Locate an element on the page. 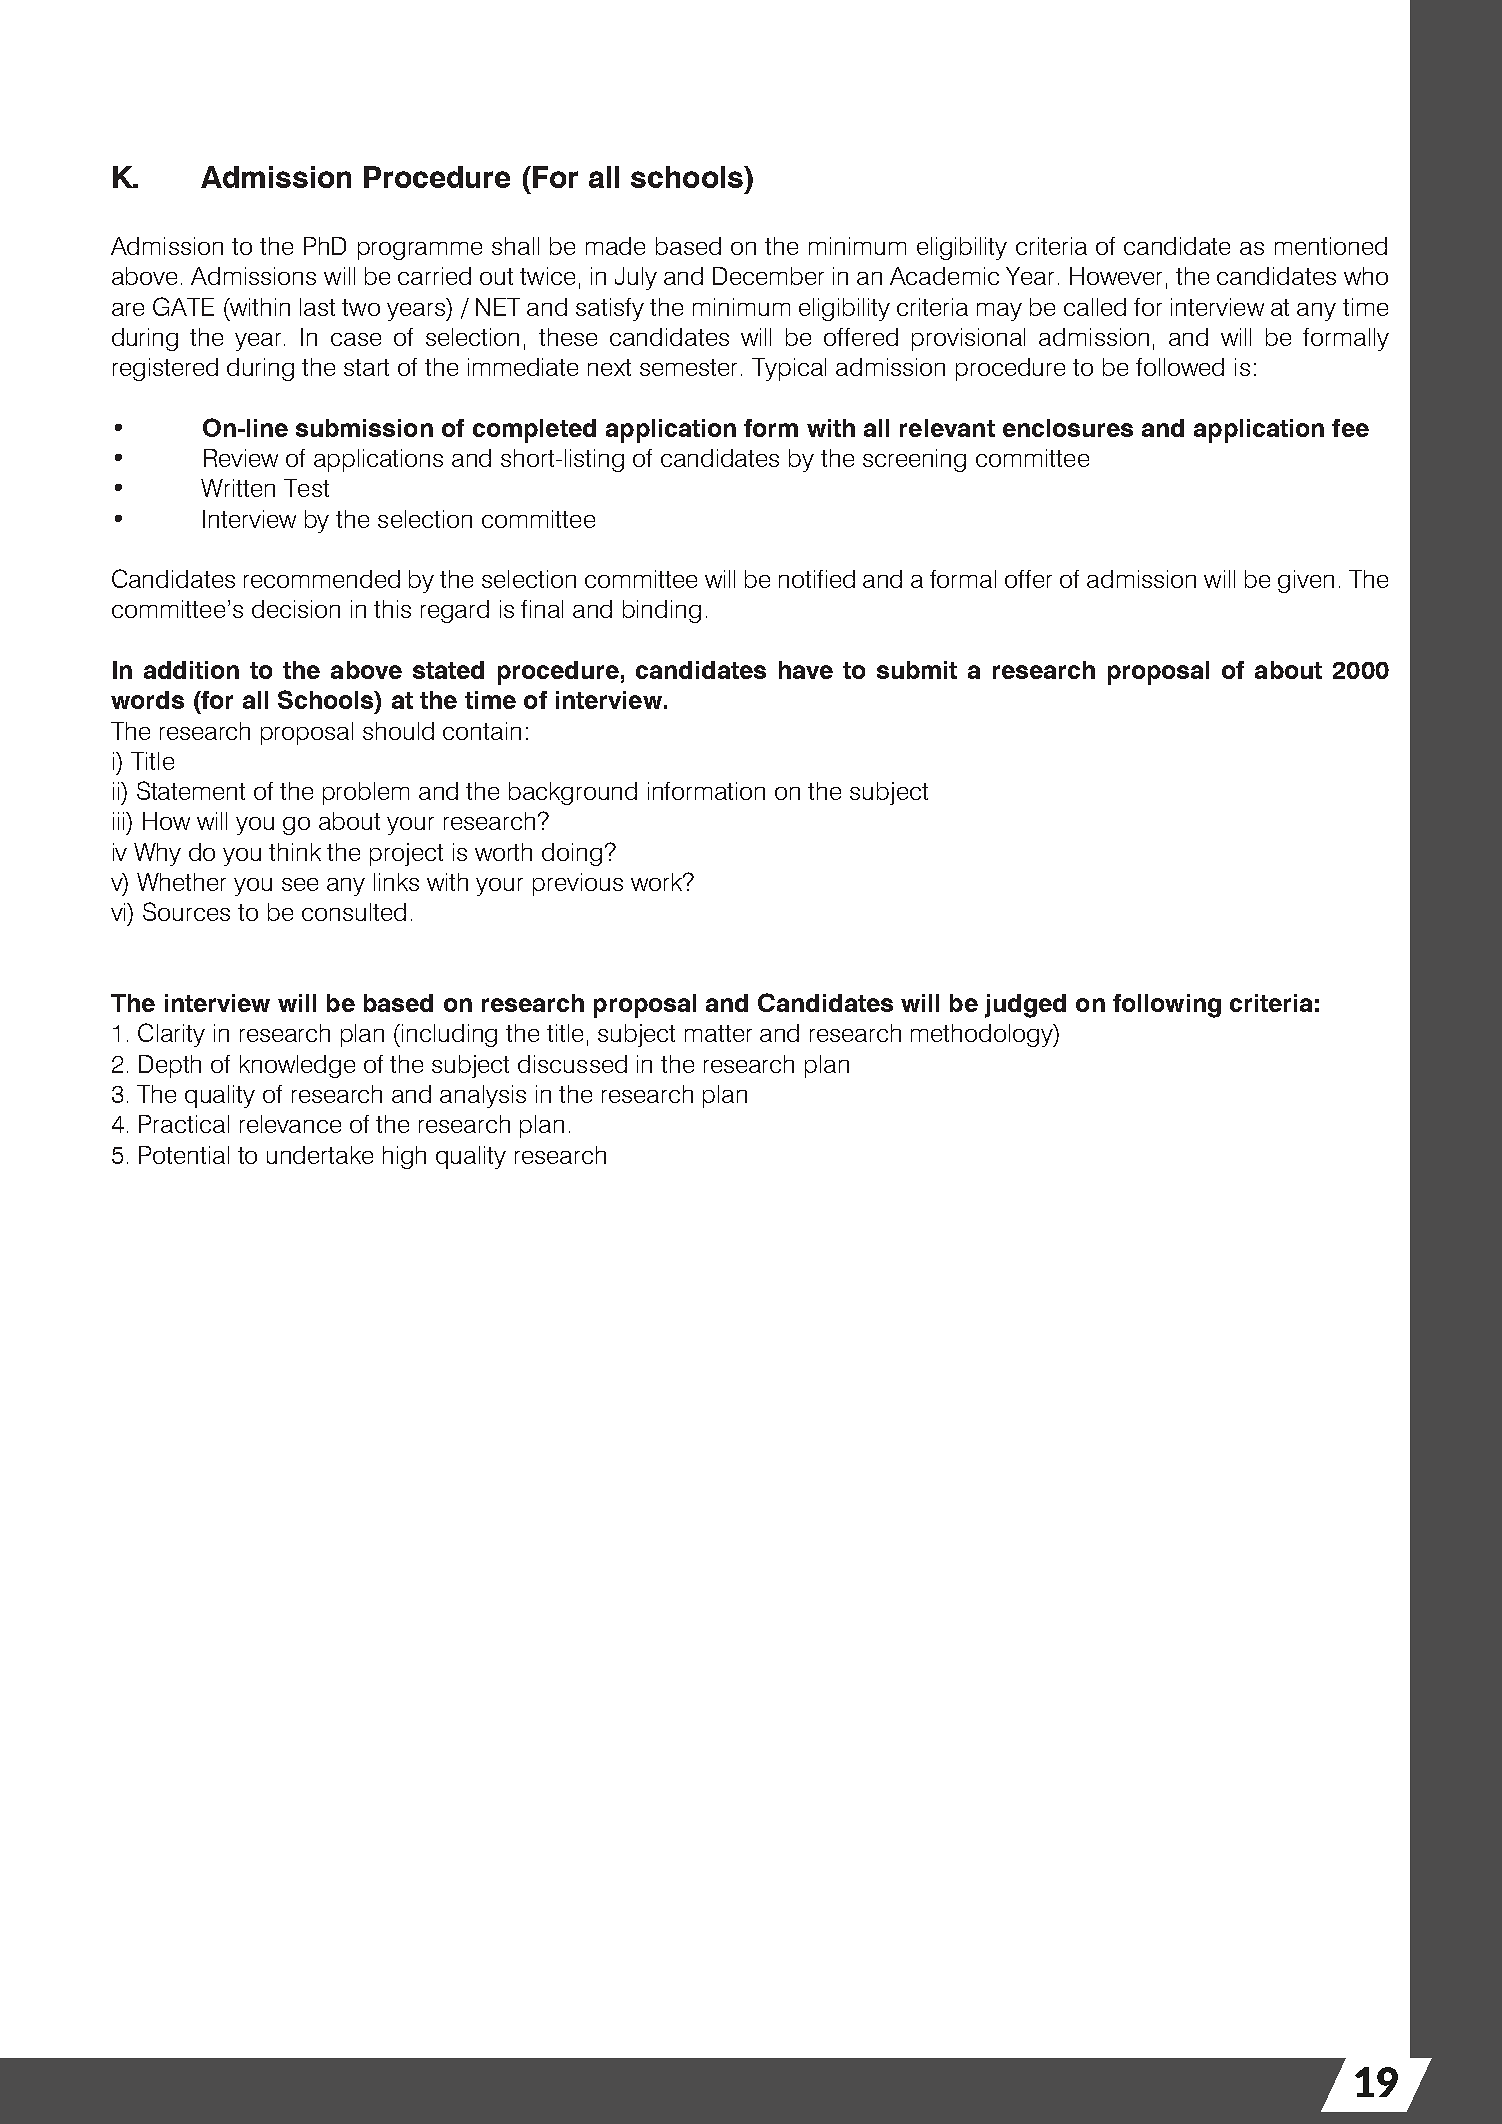 The image size is (1502, 2124). However is located at coordinates (1116, 276).
